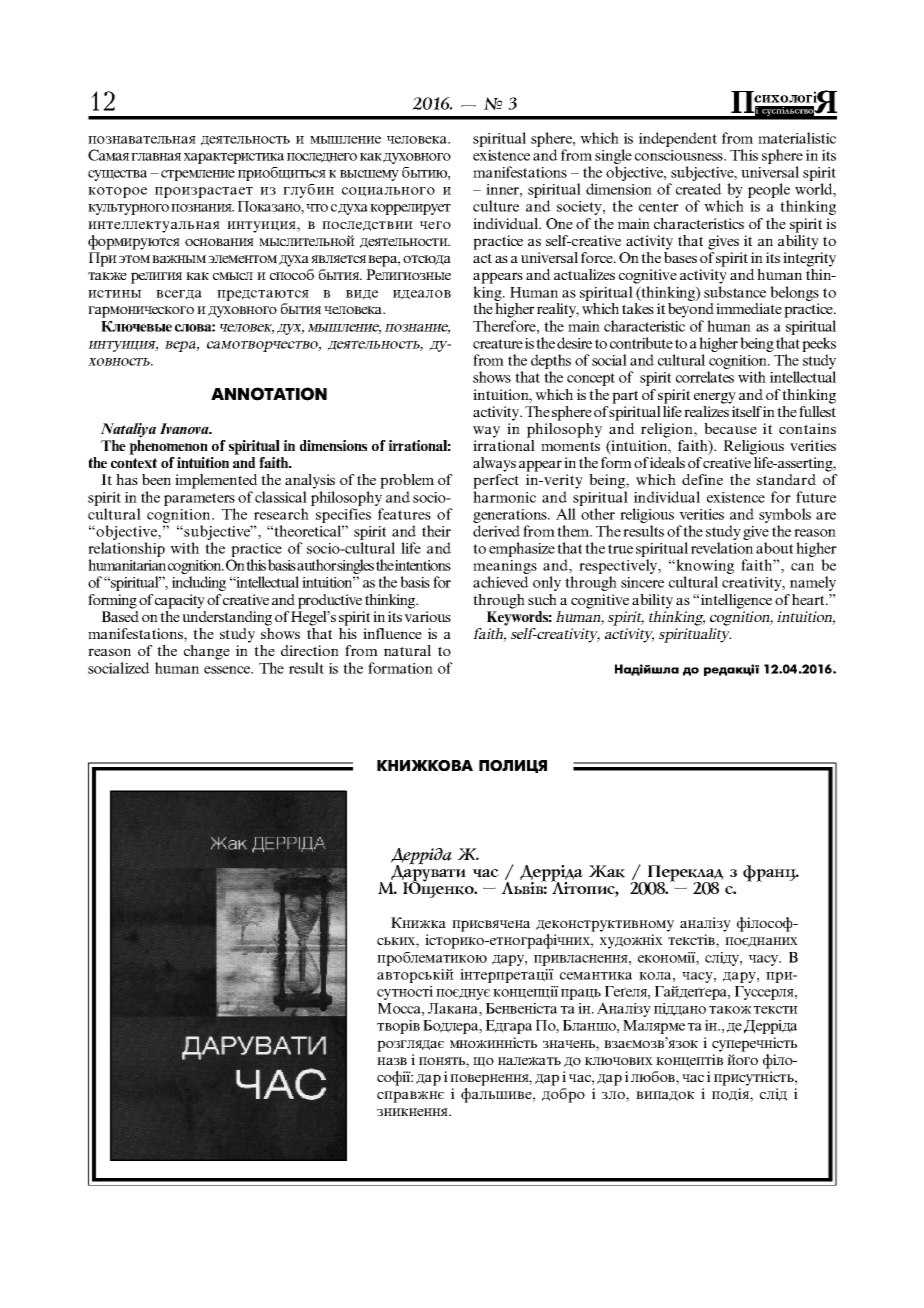  Describe the element at coordinates (785, 515) in the screenshot. I see `symbols` at that location.
